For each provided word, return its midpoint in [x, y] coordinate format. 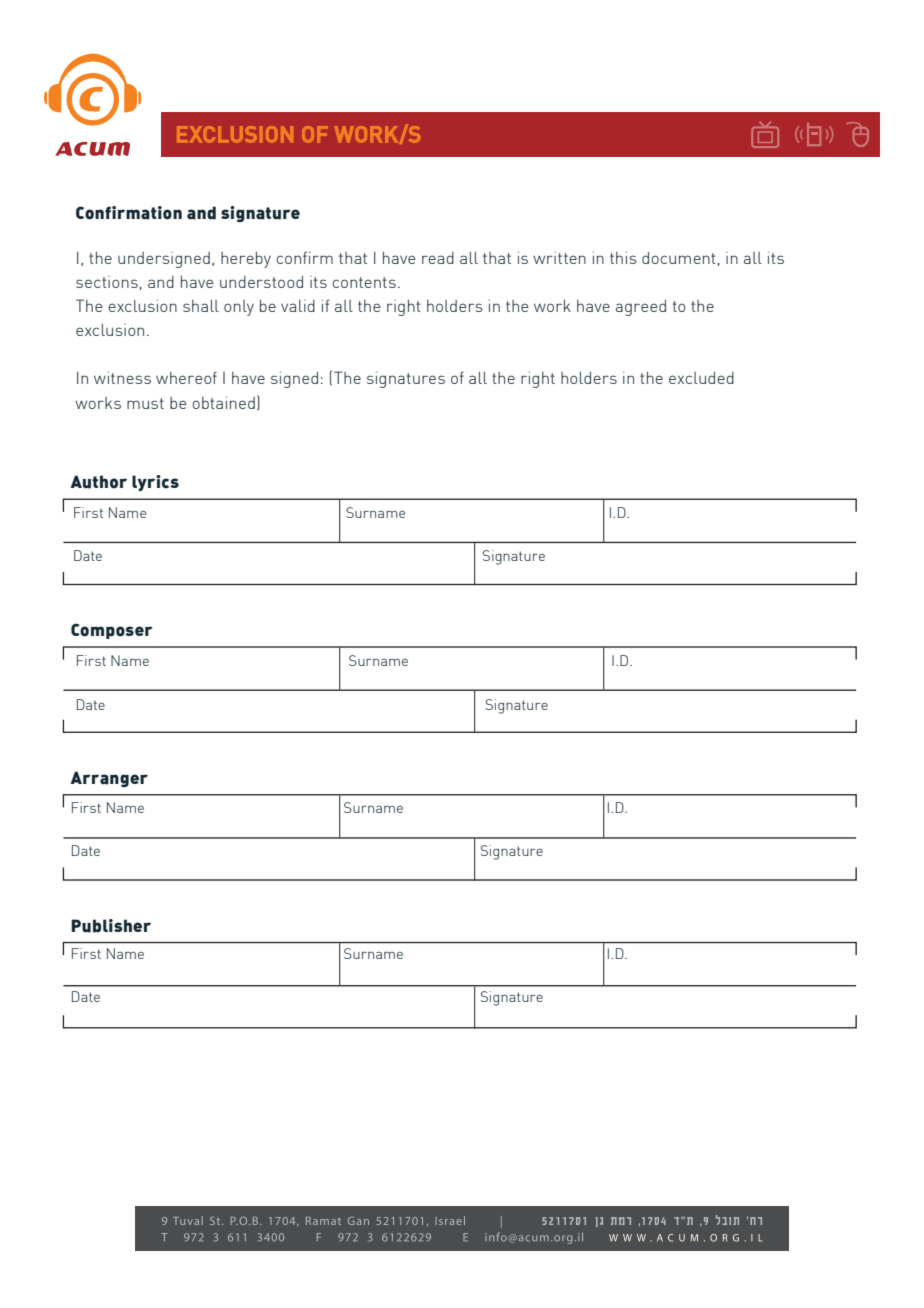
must [145, 403]
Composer [112, 631]
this [623, 257]
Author [98, 482]
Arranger [109, 779]
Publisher [111, 926]
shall [201, 306]
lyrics [155, 483]
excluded [701, 378]
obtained [223, 402]
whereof [186, 377]
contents [364, 282]
